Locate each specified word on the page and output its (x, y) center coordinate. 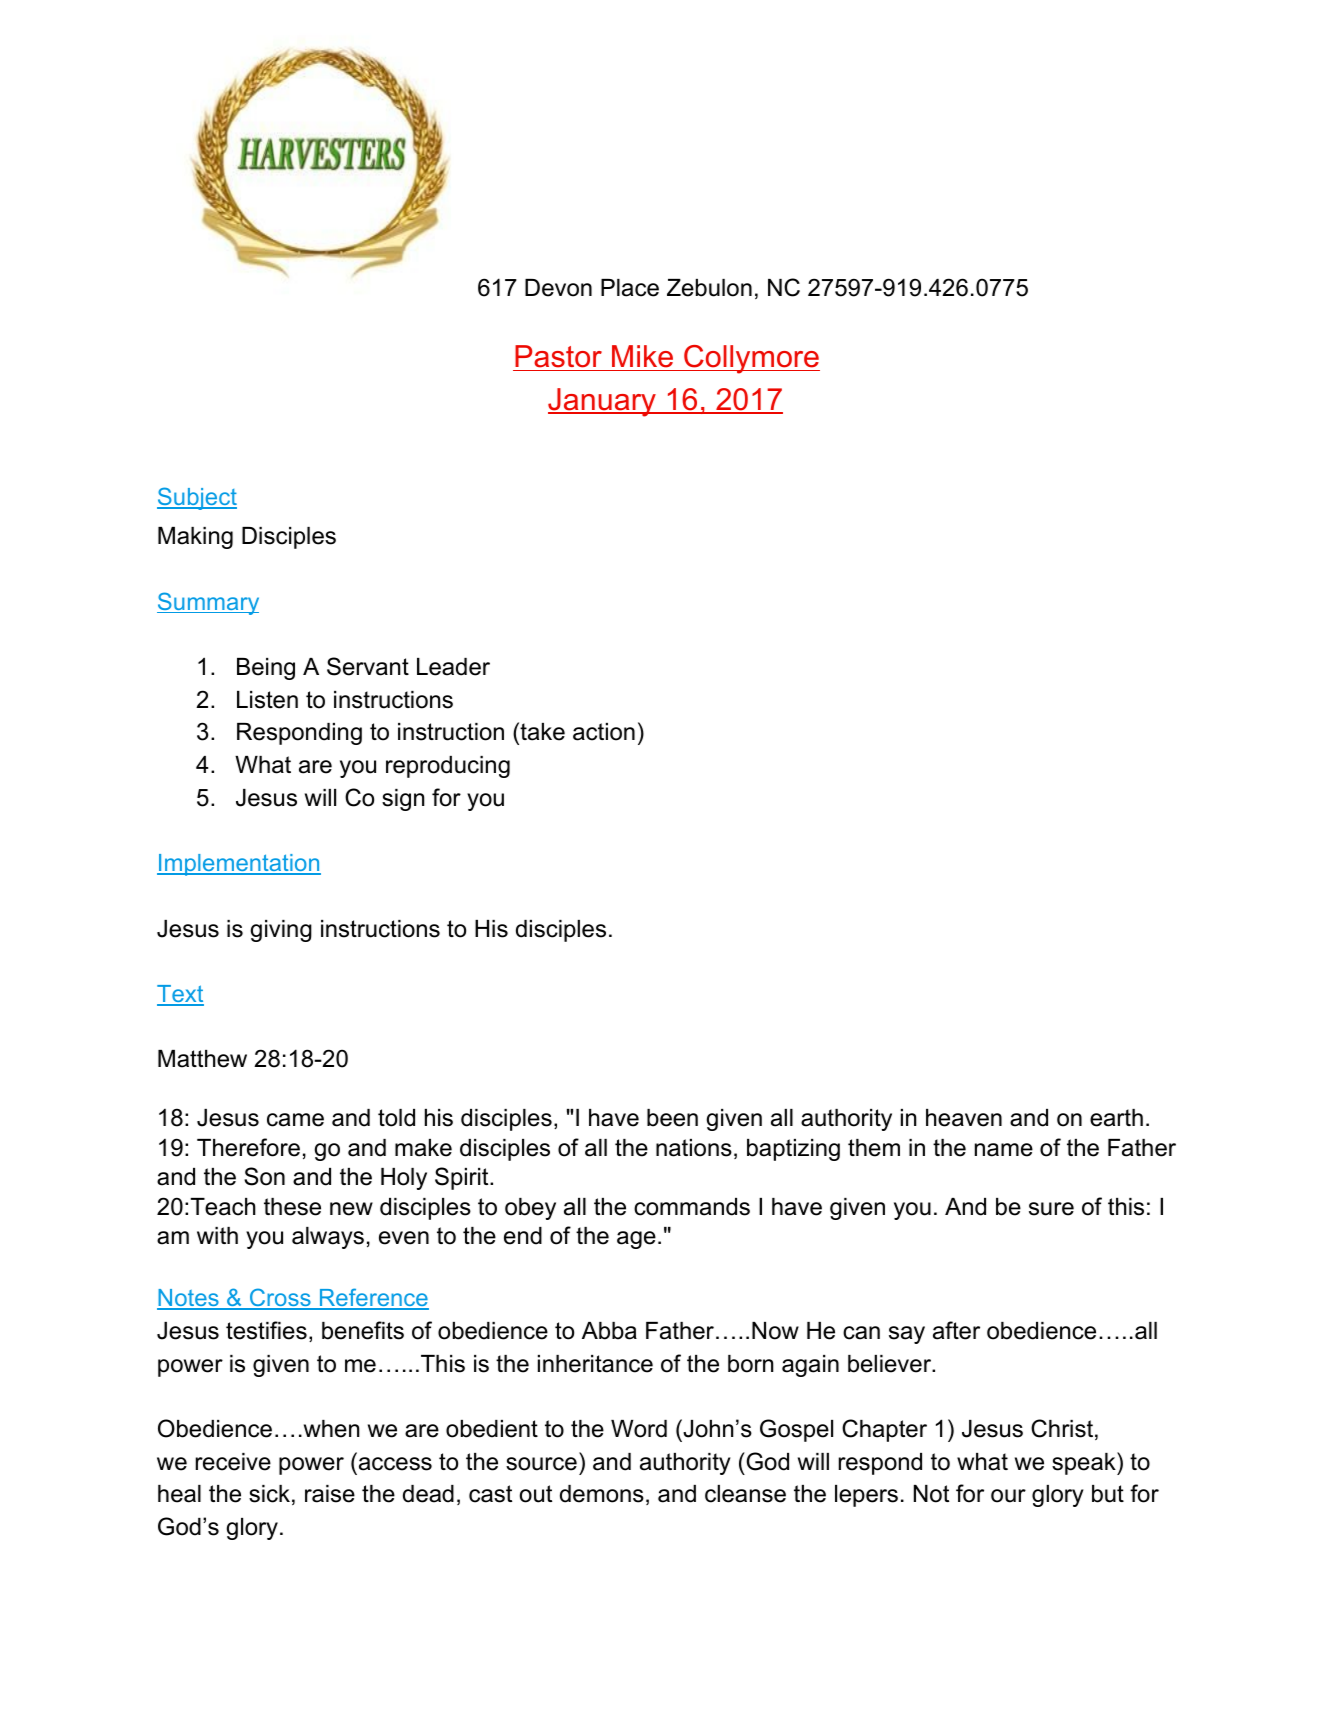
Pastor (558, 358)
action (604, 732)
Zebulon (709, 288)
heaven (964, 1118)
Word (639, 1429)
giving (281, 931)
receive (233, 1462)
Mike (643, 358)
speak (1085, 1463)
